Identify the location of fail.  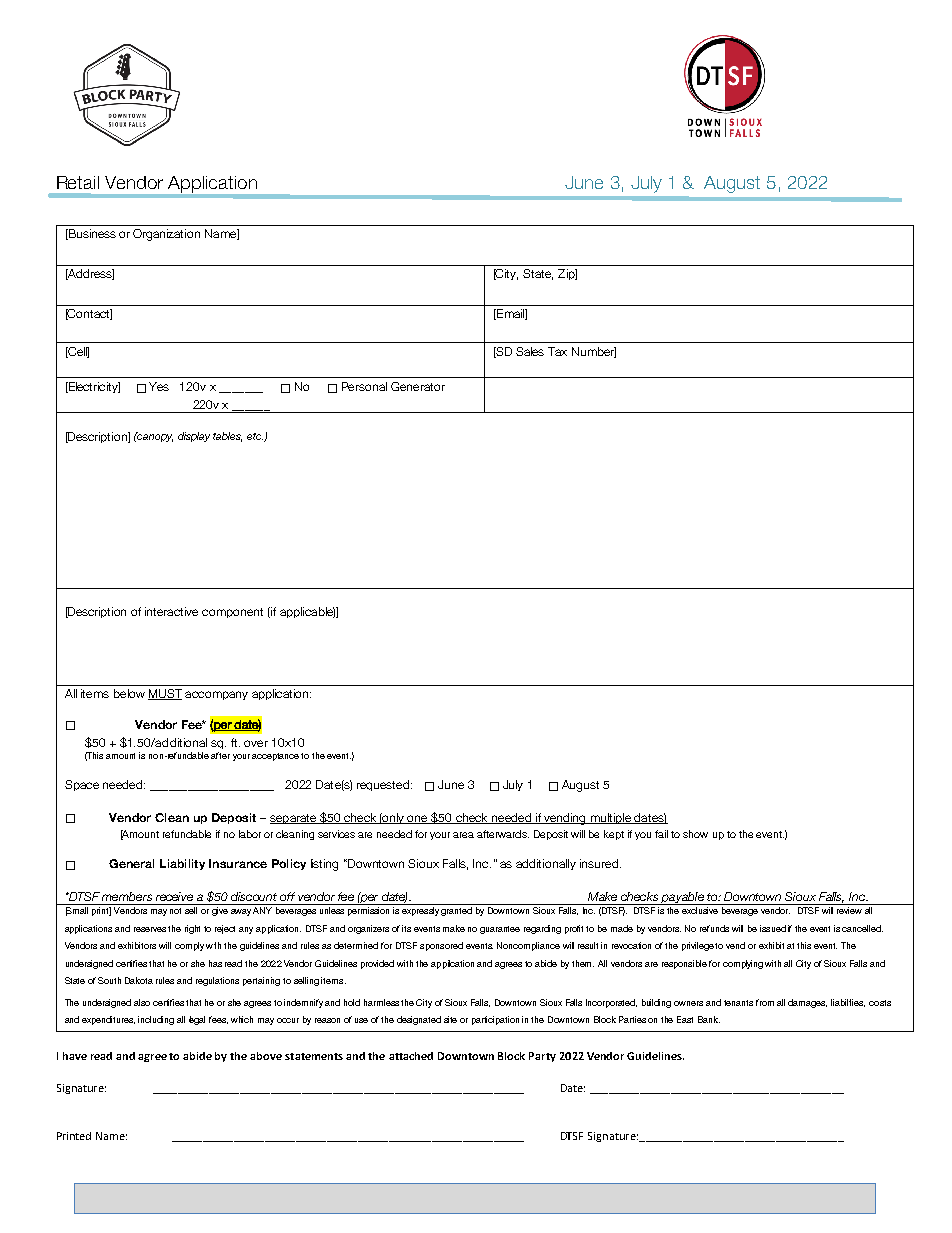
(661, 834).
